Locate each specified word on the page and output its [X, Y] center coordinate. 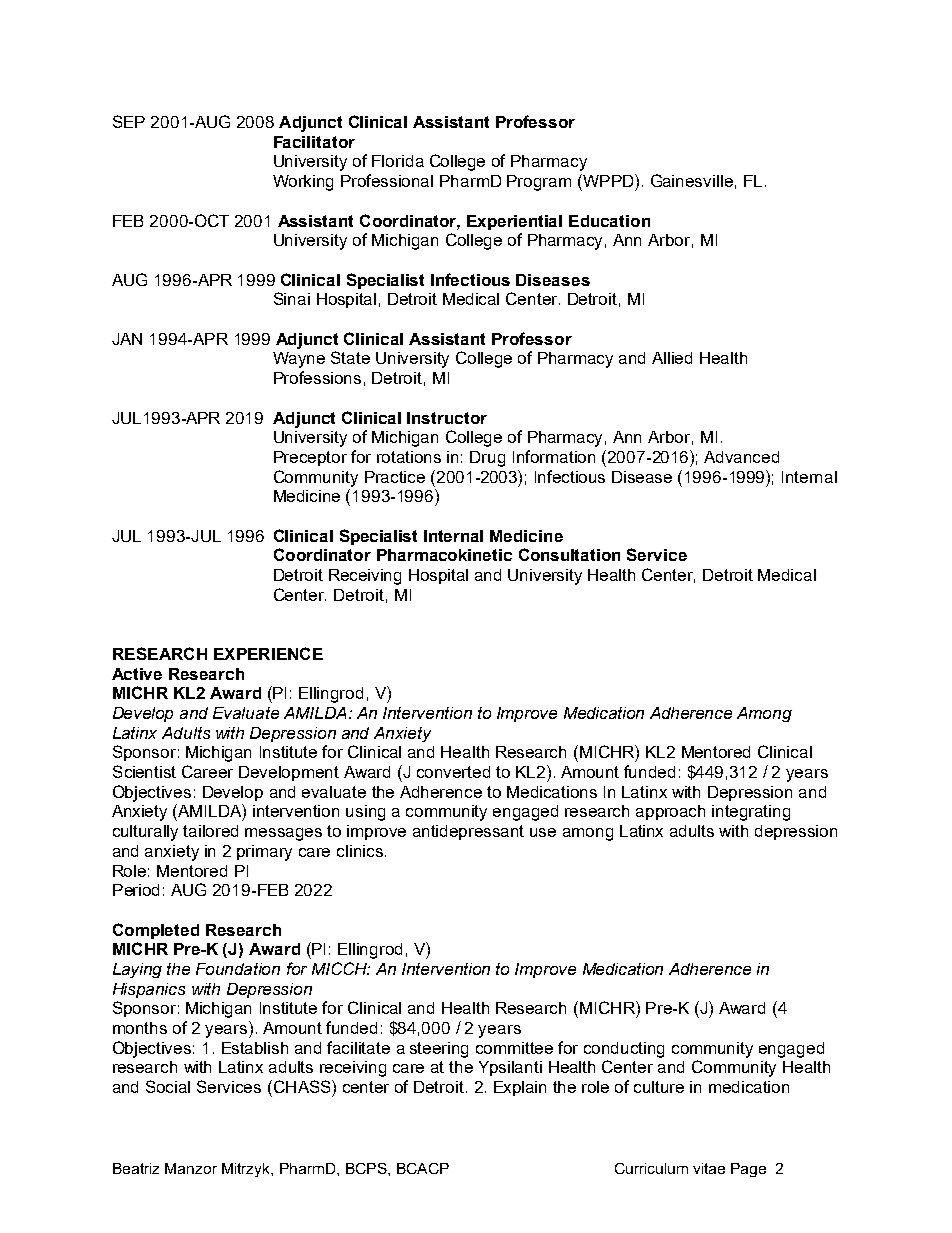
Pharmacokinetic [444, 555]
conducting [624, 1050]
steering [439, 1050]
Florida [398, 161]
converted [453, 772]
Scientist [144, 771]
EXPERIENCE [268, 653]
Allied [672, 358]
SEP [129, 121]
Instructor [447, 418]
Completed [156, 931]
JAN [127, 339]
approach [670, 812]
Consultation [569, 554]
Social [168, 1086]
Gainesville [692, 180]
